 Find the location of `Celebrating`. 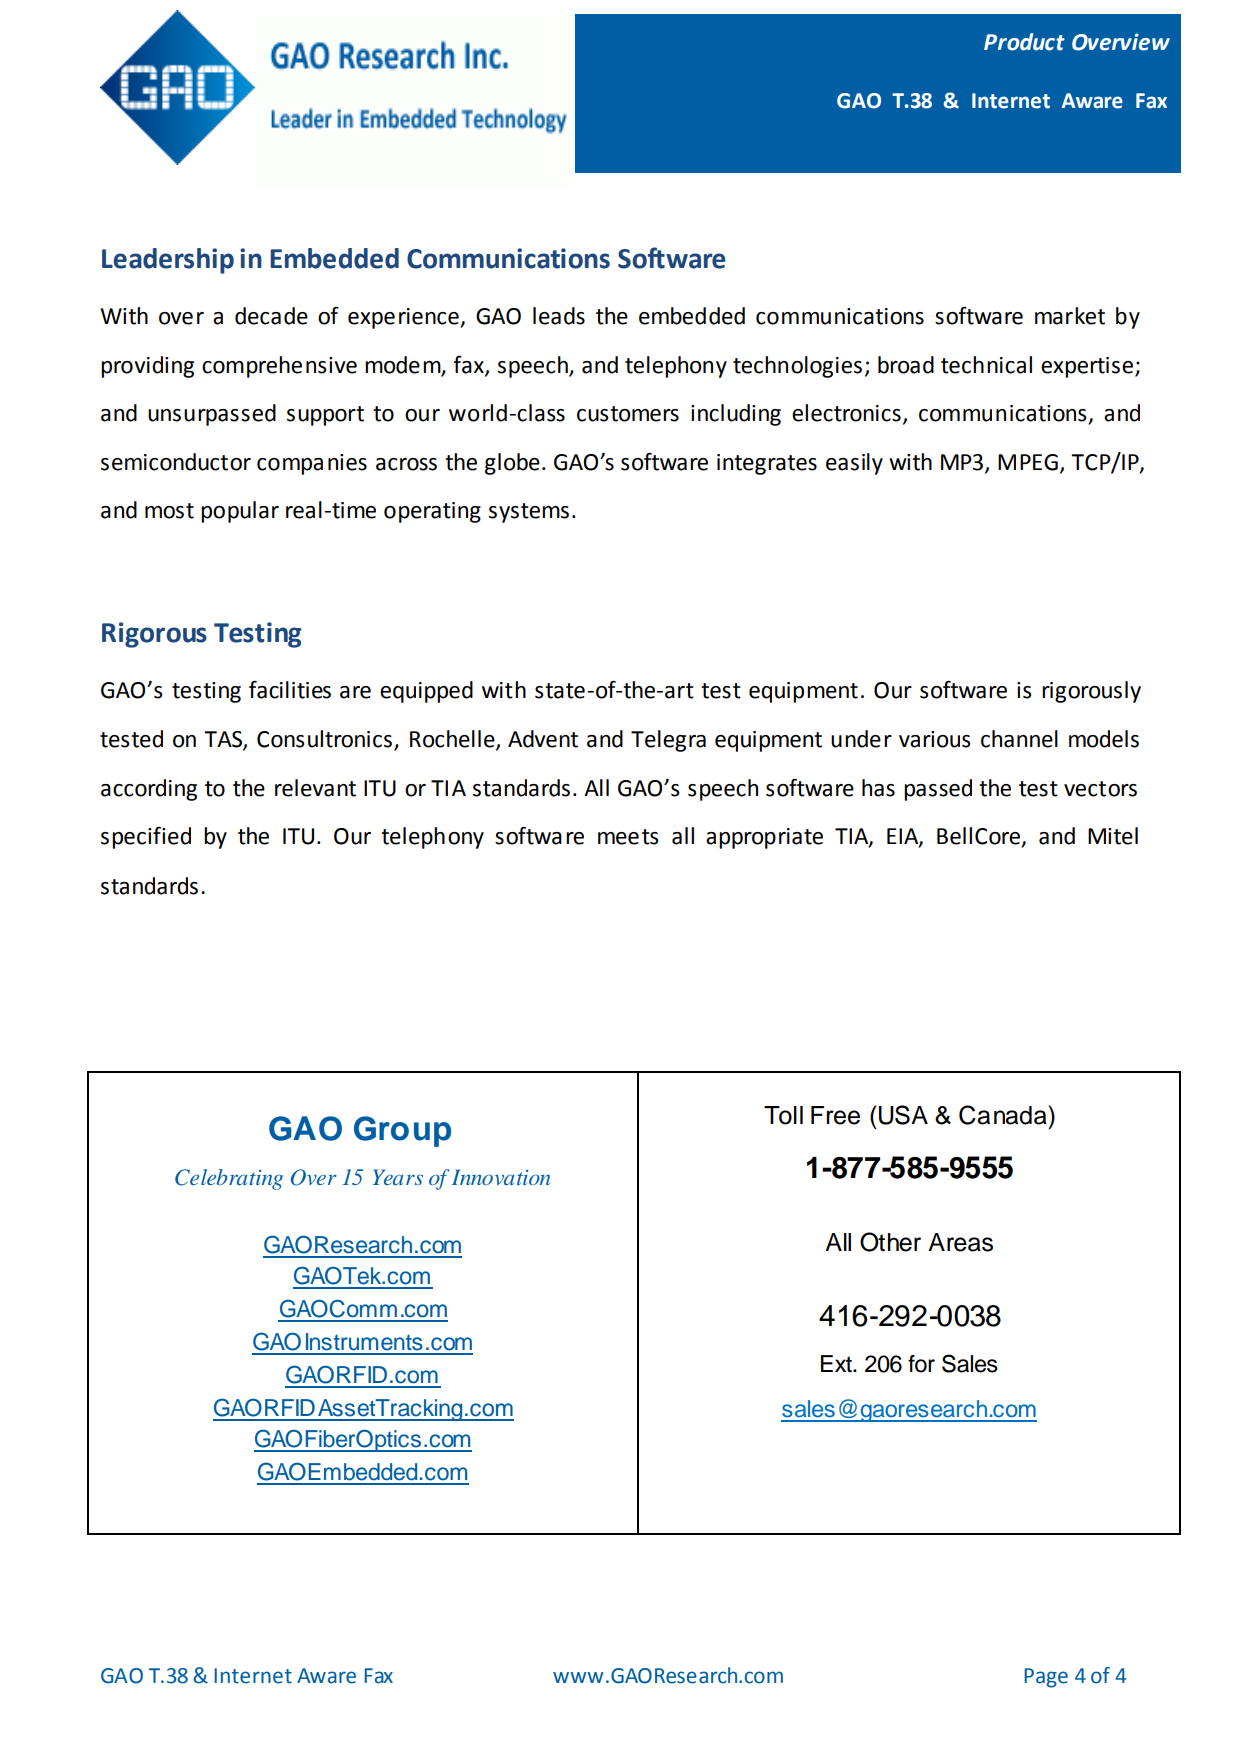

Celebrating is located at coordinates (229, 1179).
